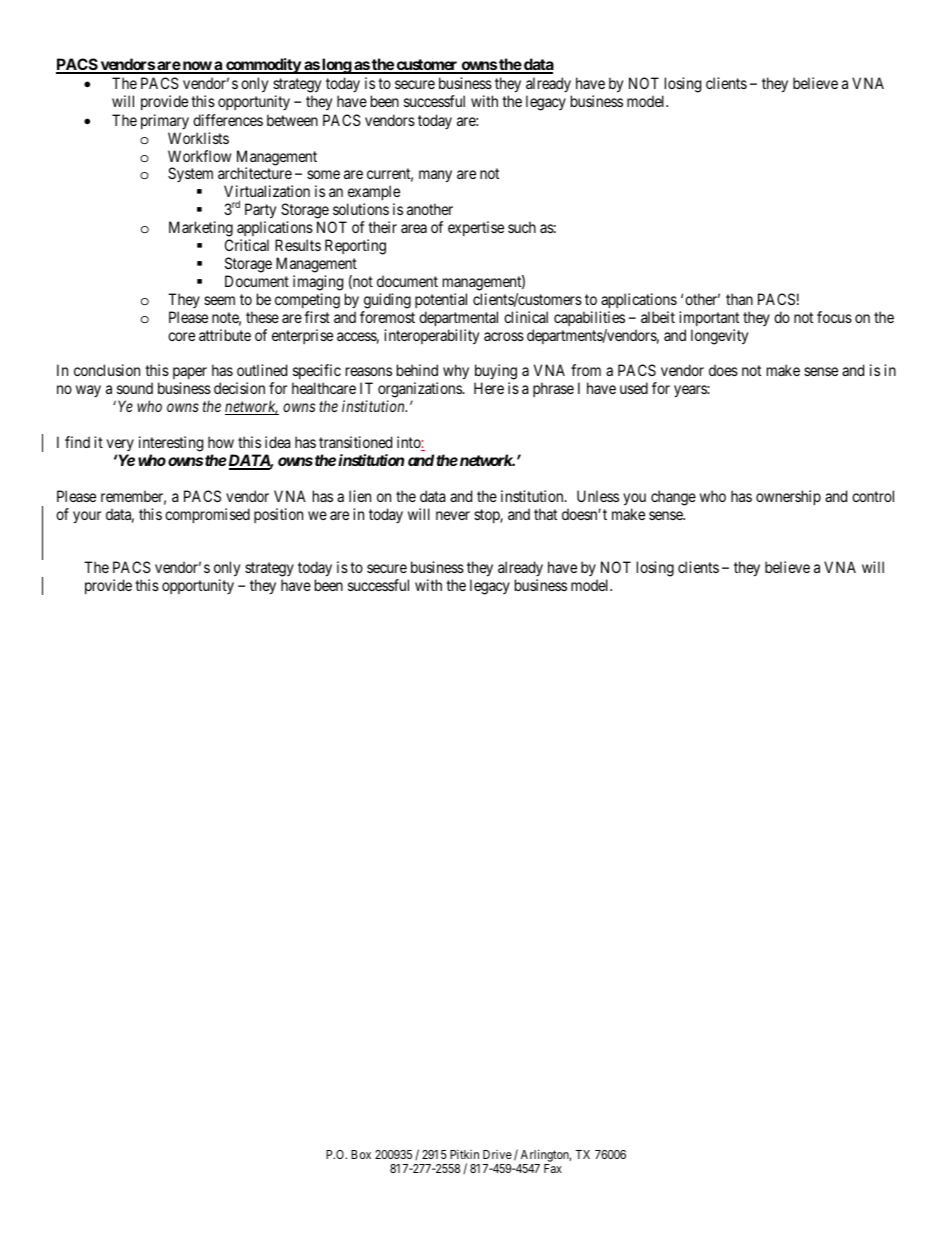 The height and width of the page is (1233, 952). I want to click on compromised, so click(207, 515).
